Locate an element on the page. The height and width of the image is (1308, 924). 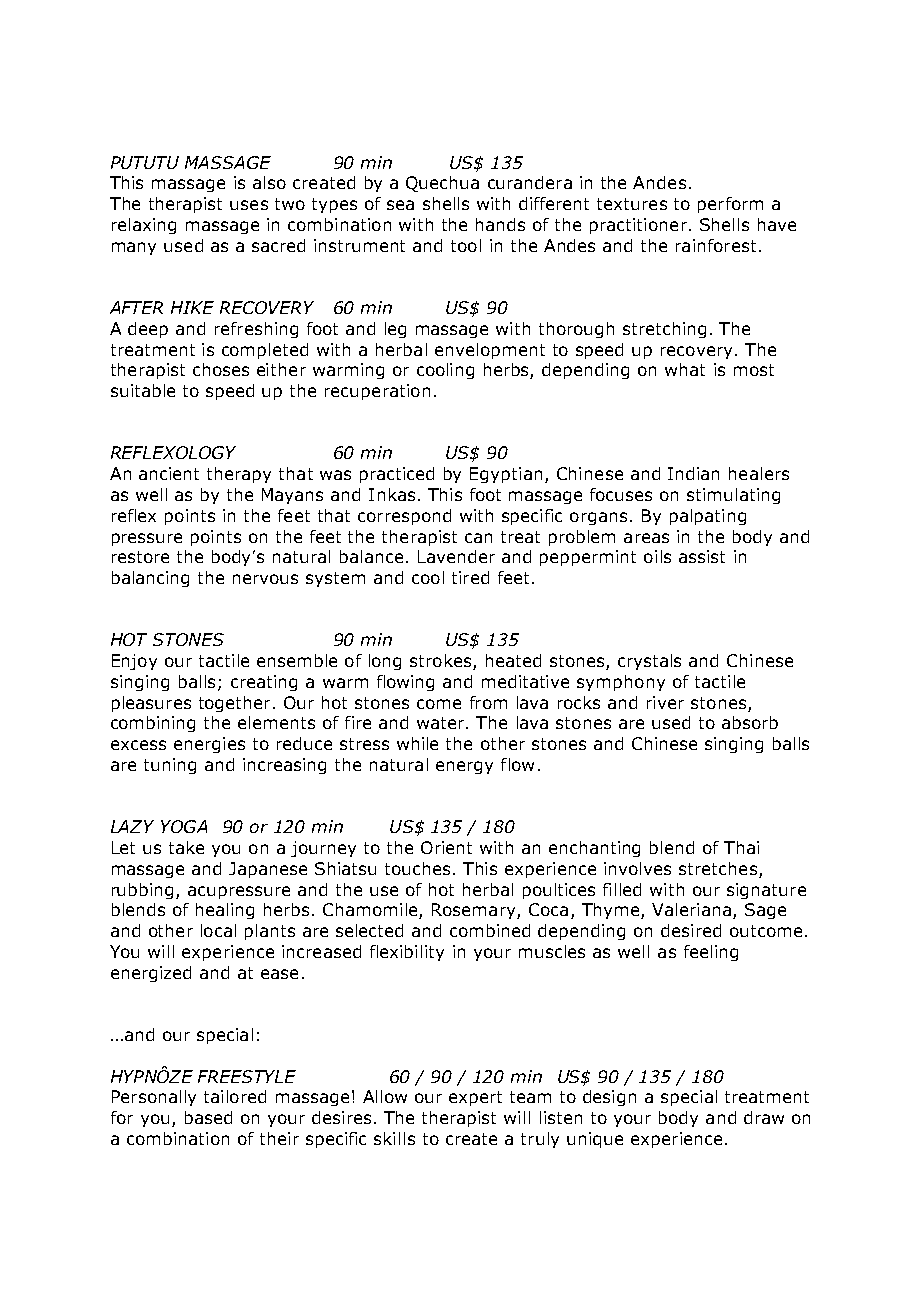
Quechua is located at coordinates (442, 184).
